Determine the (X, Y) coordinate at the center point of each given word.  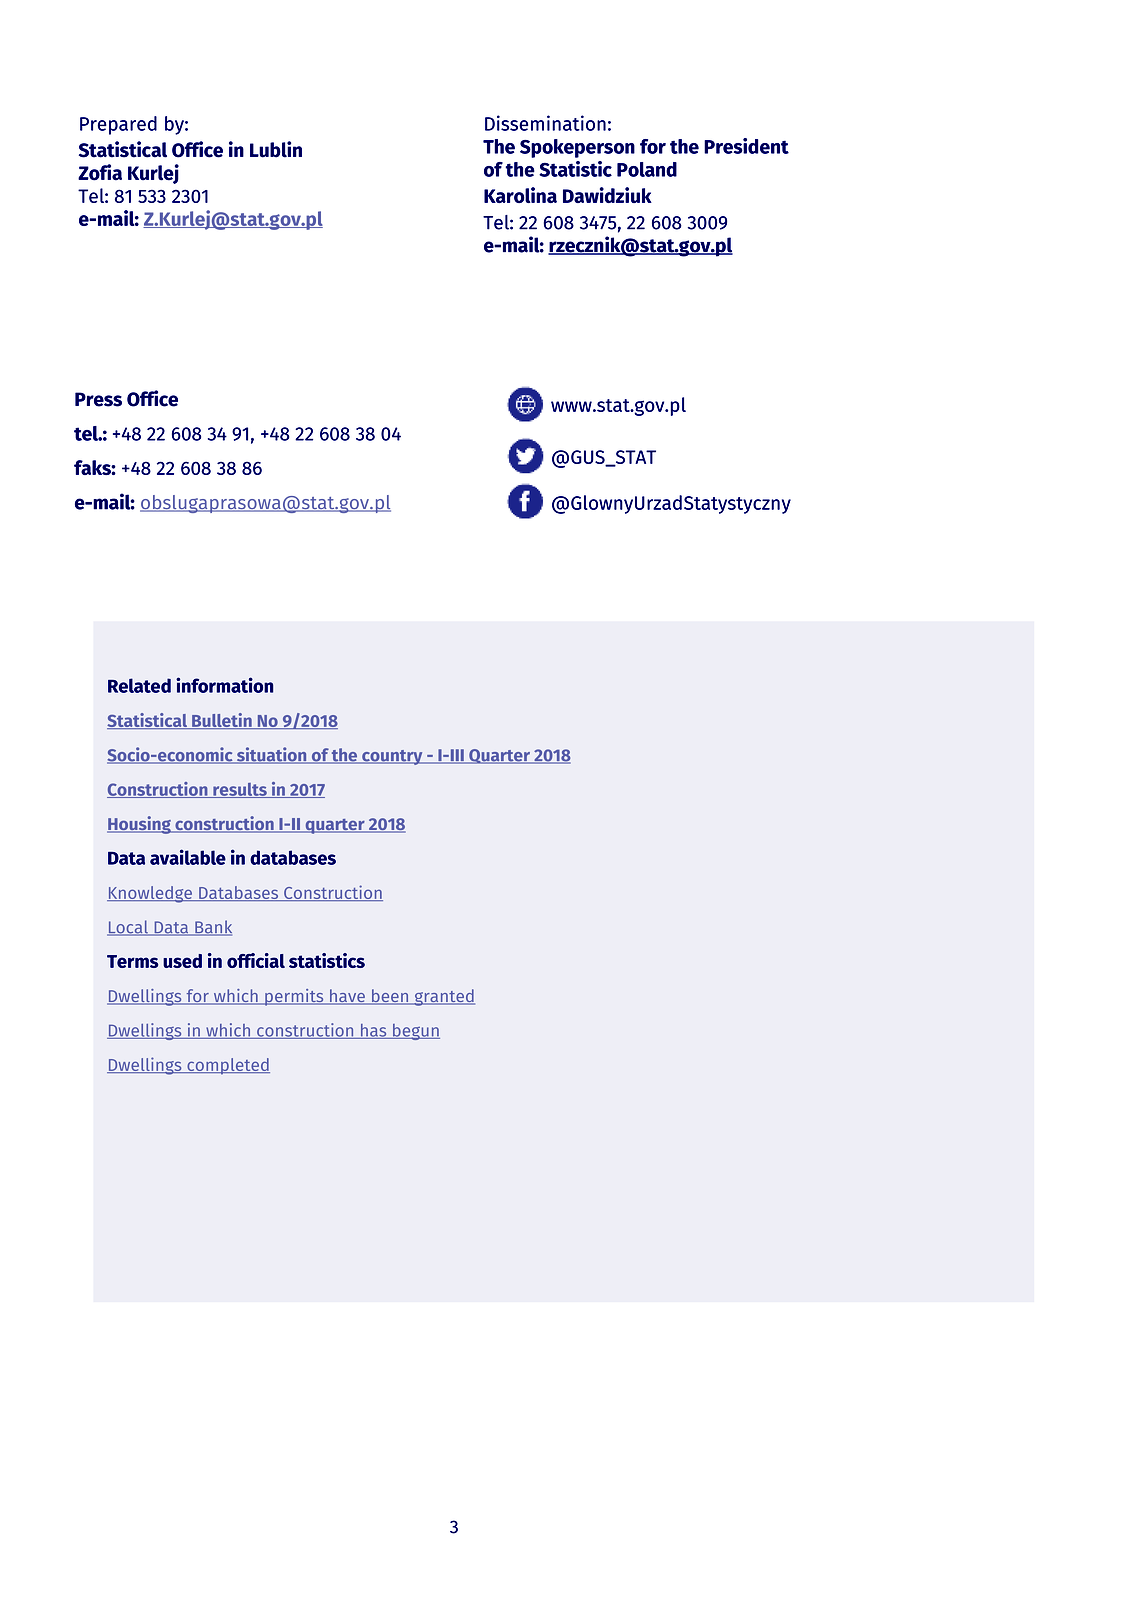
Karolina (520, 195)
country (392, 757)
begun (415, 1032)
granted (443, 997)
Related (139, 685)
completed (227, 1066)
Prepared (118, 125)
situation (271, 755)
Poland (647, 169)
